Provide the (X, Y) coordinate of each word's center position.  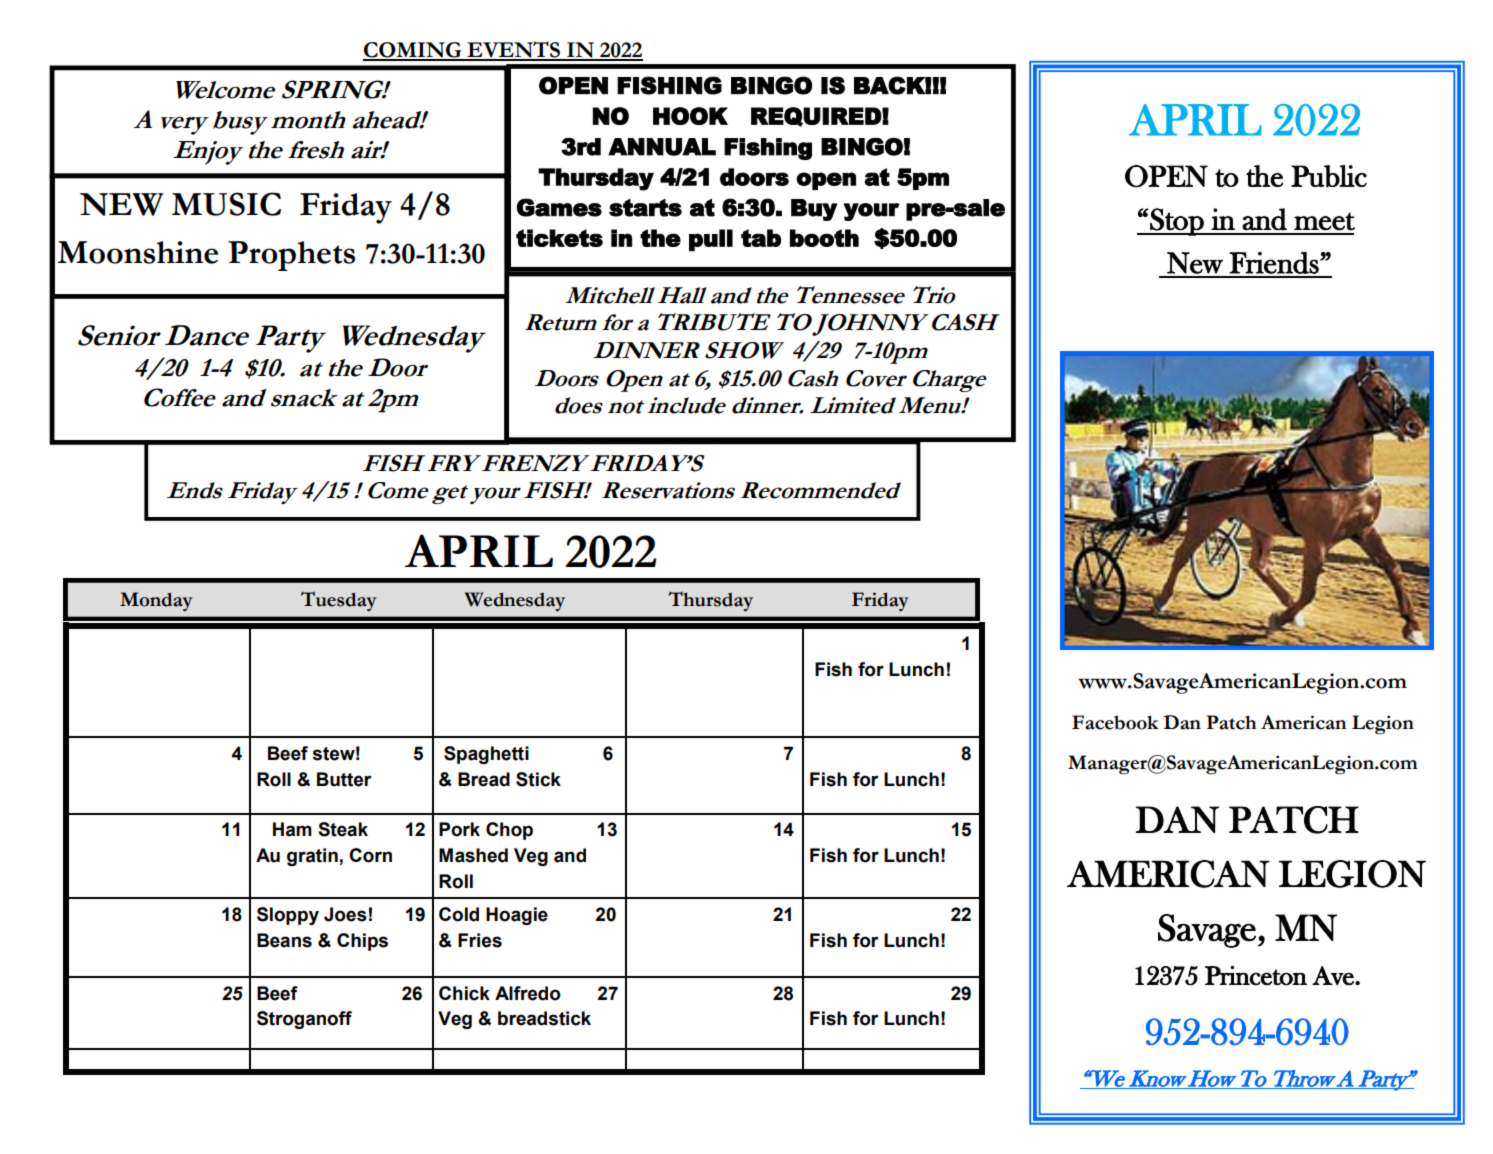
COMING (413, 51)
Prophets (291, 256)
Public (1329, 176)
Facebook (1115, 722)
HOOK (690, 116)
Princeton (1256, 975)
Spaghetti (486, 755)
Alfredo (528, 993)
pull (711, 240)
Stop (1177, 222)
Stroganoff (304, 1020)
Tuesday (339, 601)
